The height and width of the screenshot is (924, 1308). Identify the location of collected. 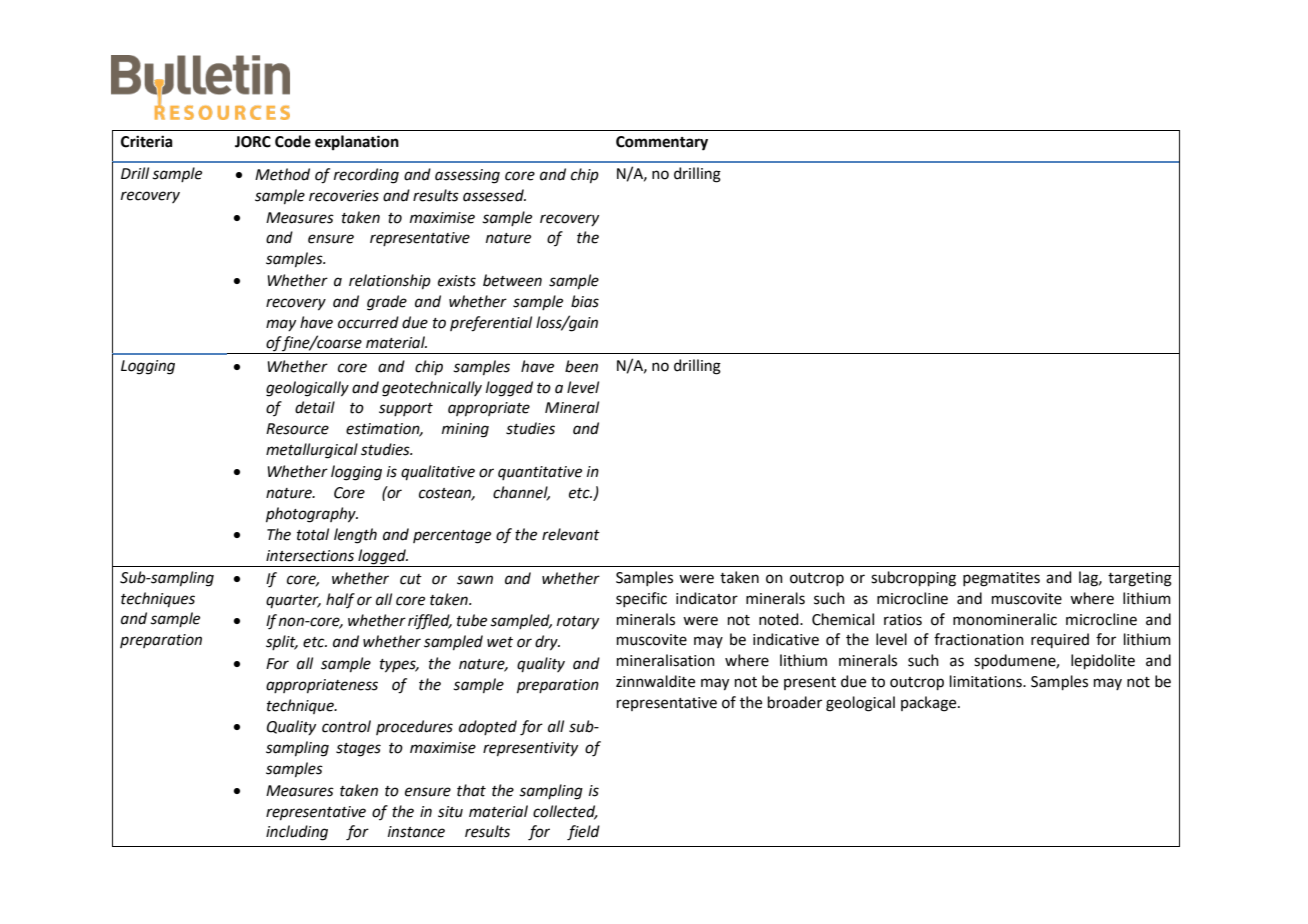
(565, 812).
